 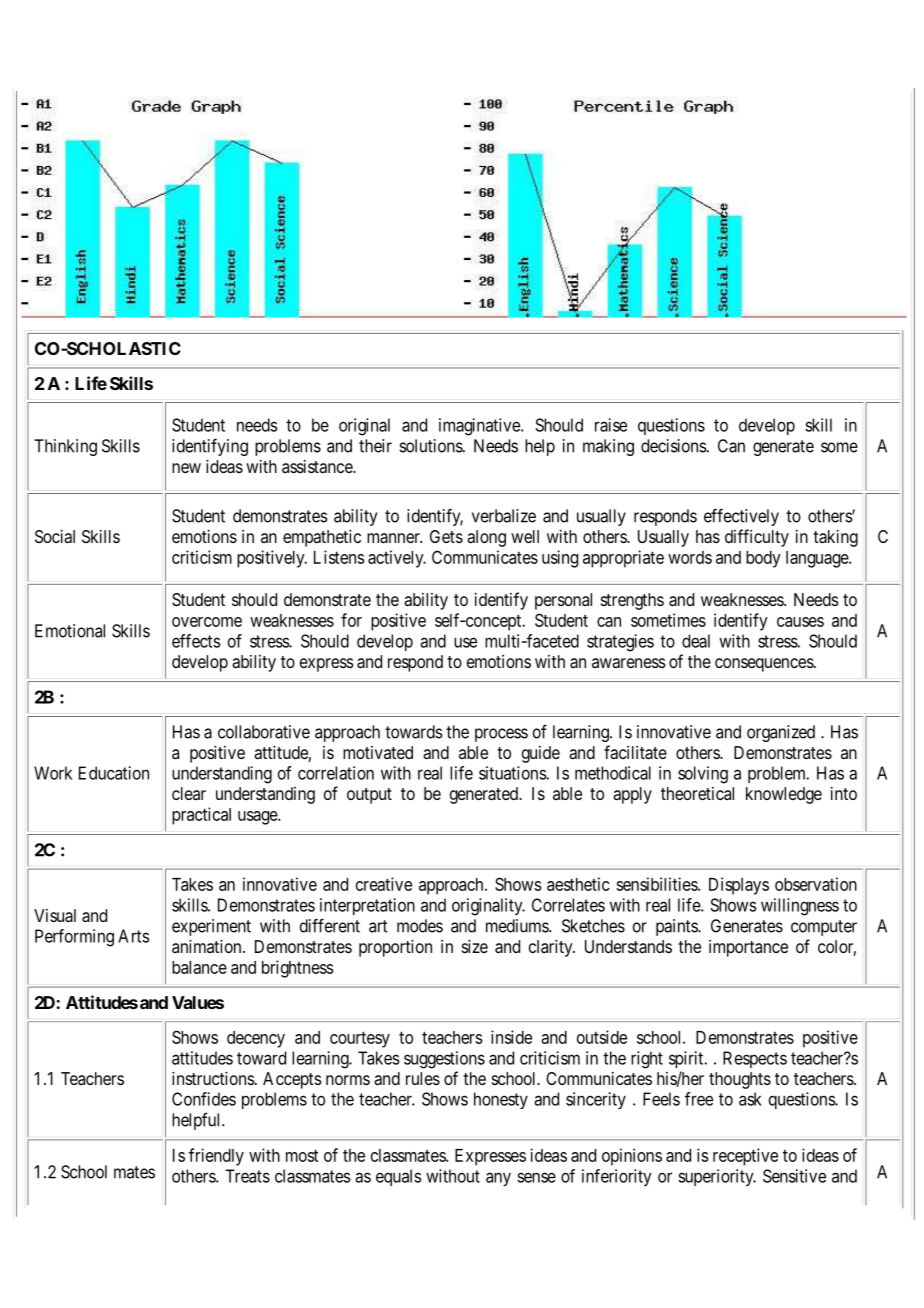 What do you see at coordinates (186, 468) in the screenshot?
I see `new` at bounding box center [186, 468].
